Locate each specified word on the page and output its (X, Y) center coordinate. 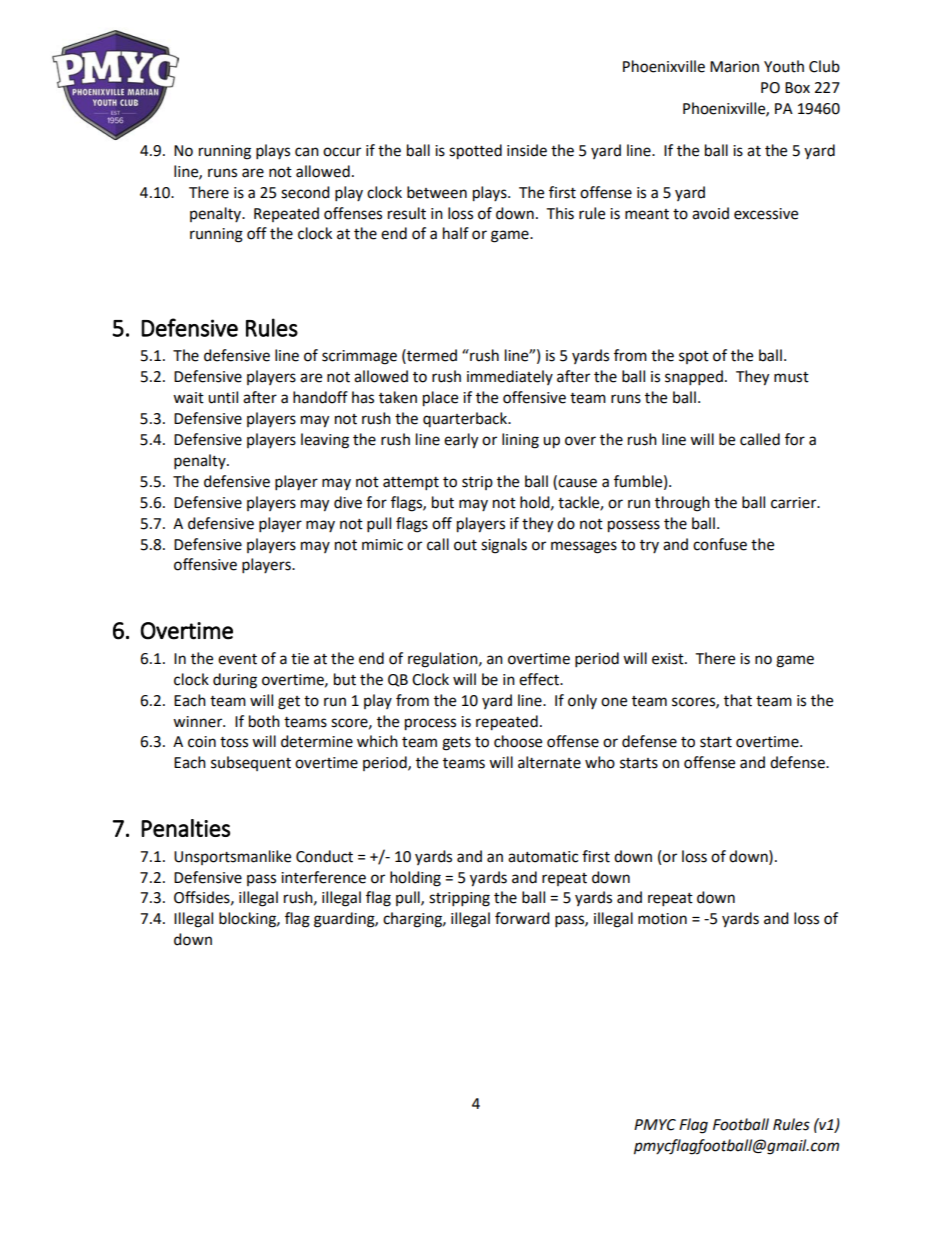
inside (527, 150)
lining (520, 441)
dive (348, 502)
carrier (795, 503)
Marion (734, 67)
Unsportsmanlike (232, 857)
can (307, 152)
